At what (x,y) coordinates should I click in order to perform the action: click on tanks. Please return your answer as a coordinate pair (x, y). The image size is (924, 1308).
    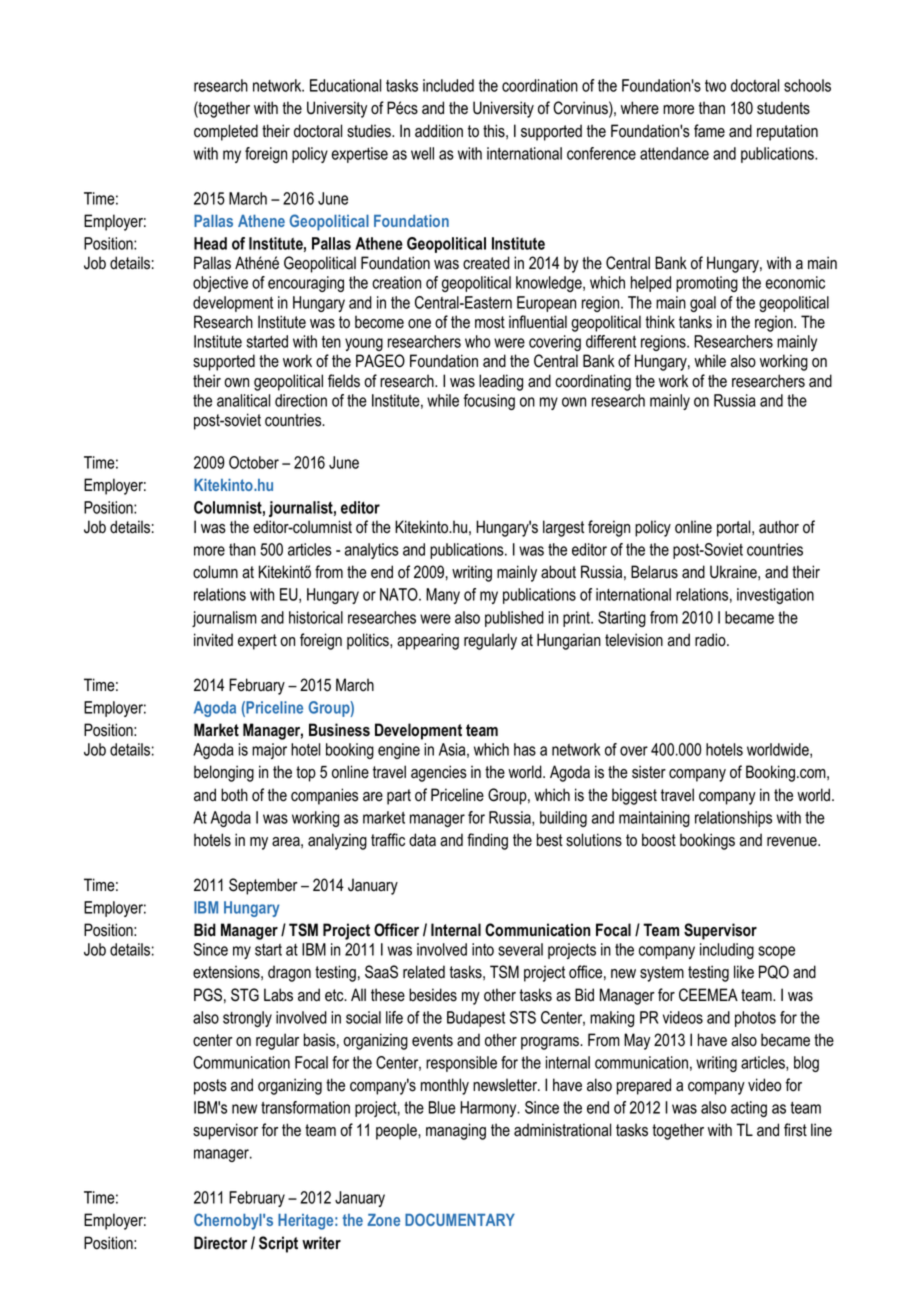
    Looking at the image, I should click on (695, 322).
